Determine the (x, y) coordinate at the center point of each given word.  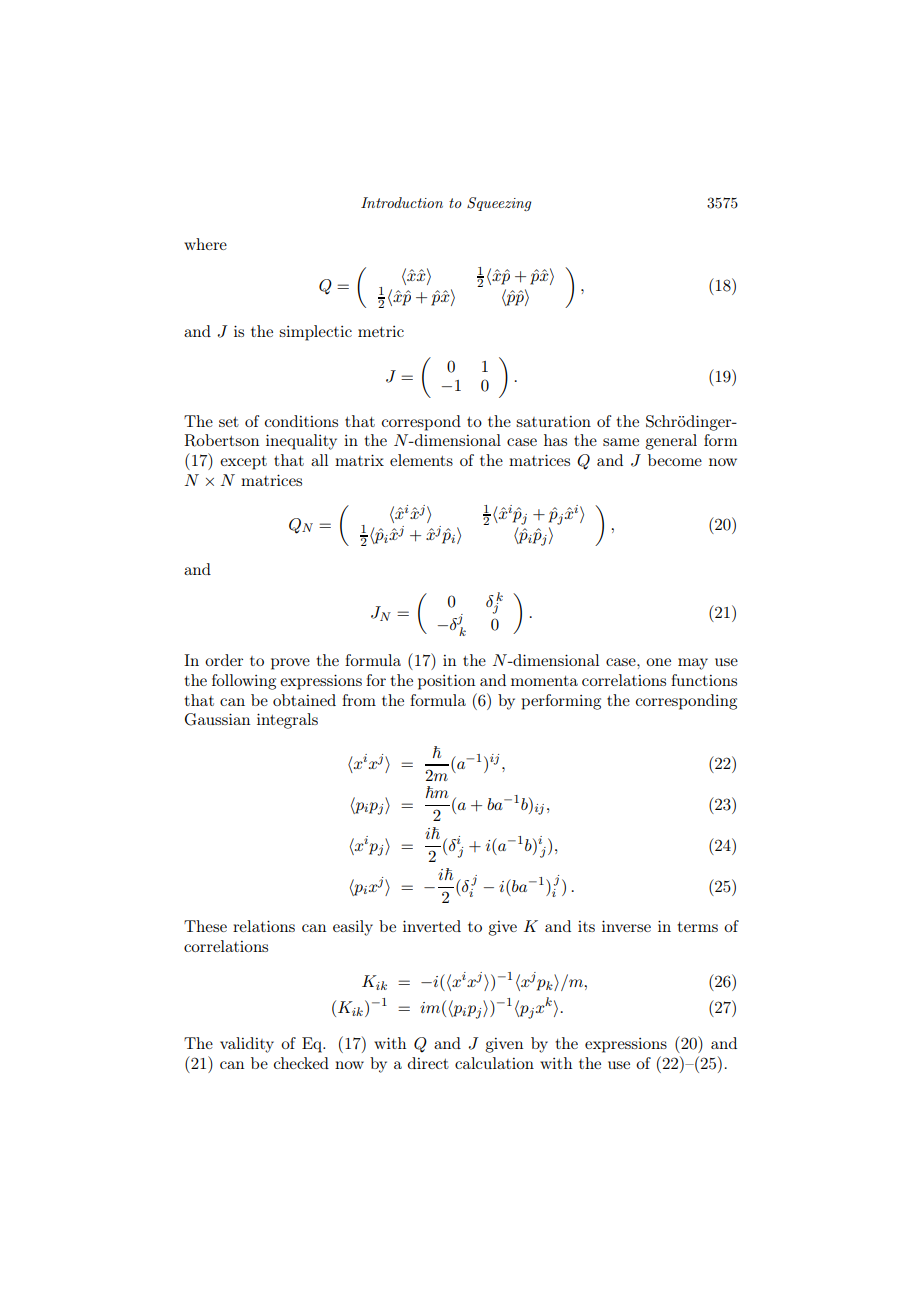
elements (421, 460)
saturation (553, 421)
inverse (626, 926)
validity (247, 1045)
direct (428, 1063)
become (675, 460)
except (243, 463)
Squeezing (499, 204)
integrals (287, 721)
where (205, 244)
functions (704, 680)
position (446, 682)
